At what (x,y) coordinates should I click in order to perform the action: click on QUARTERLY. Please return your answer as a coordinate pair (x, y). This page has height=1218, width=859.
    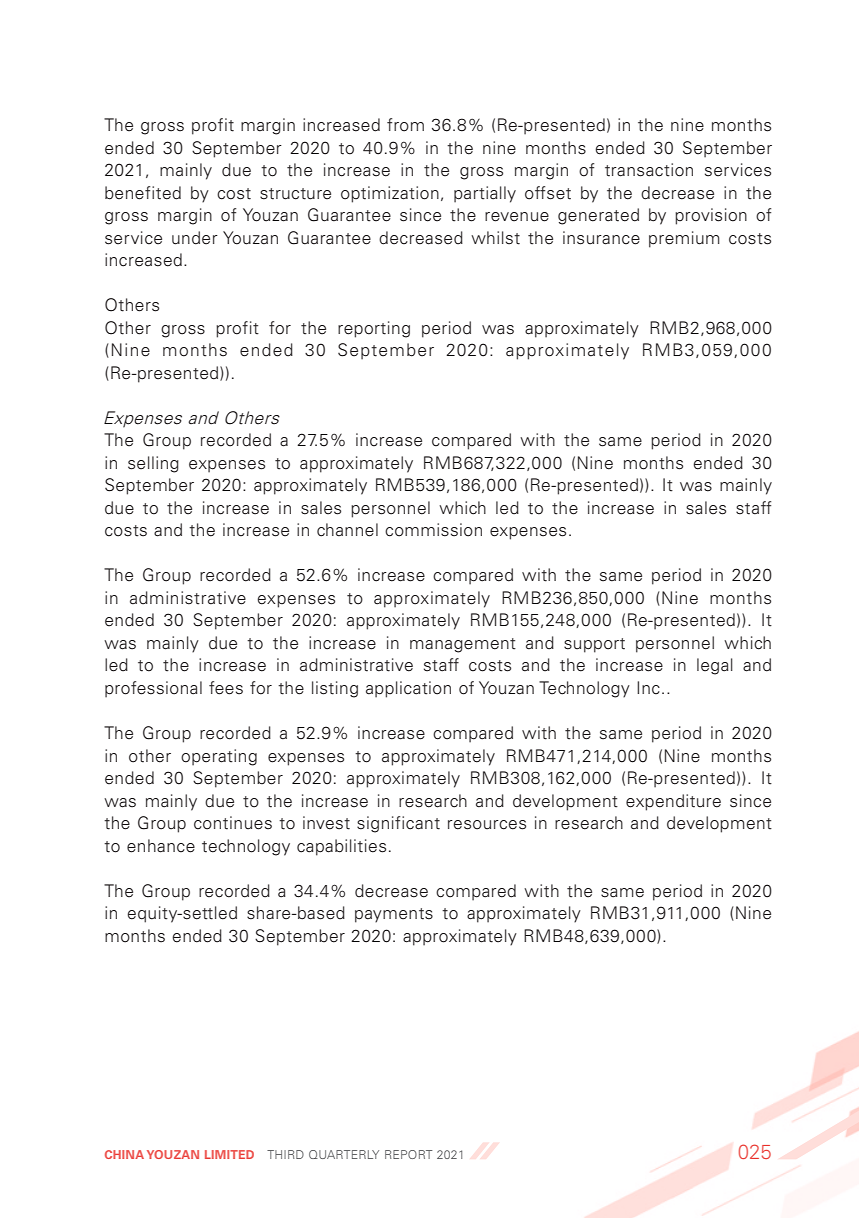
    Looking at the image, I should click on (344, 1154).
